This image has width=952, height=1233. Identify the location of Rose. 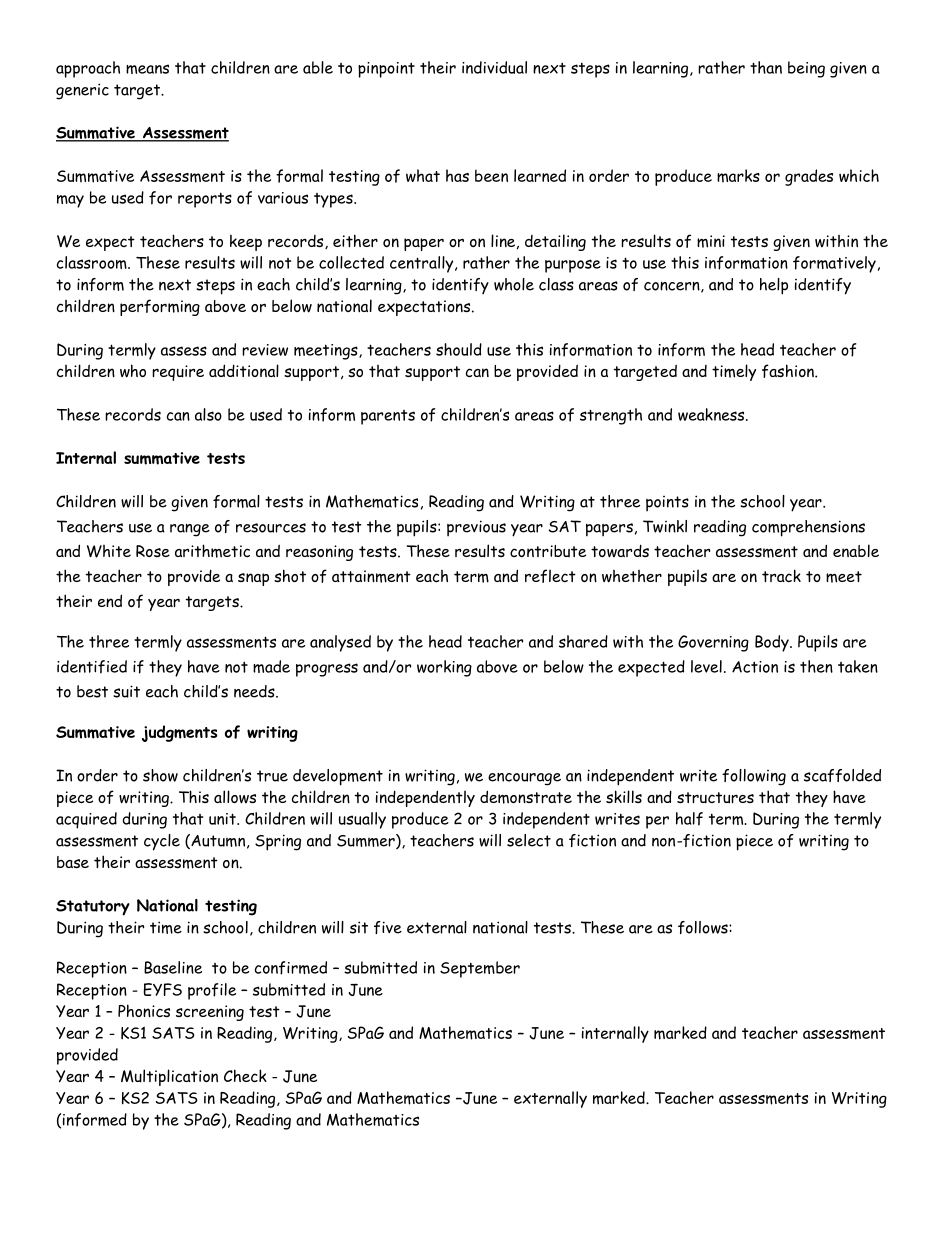
(153, 551).
